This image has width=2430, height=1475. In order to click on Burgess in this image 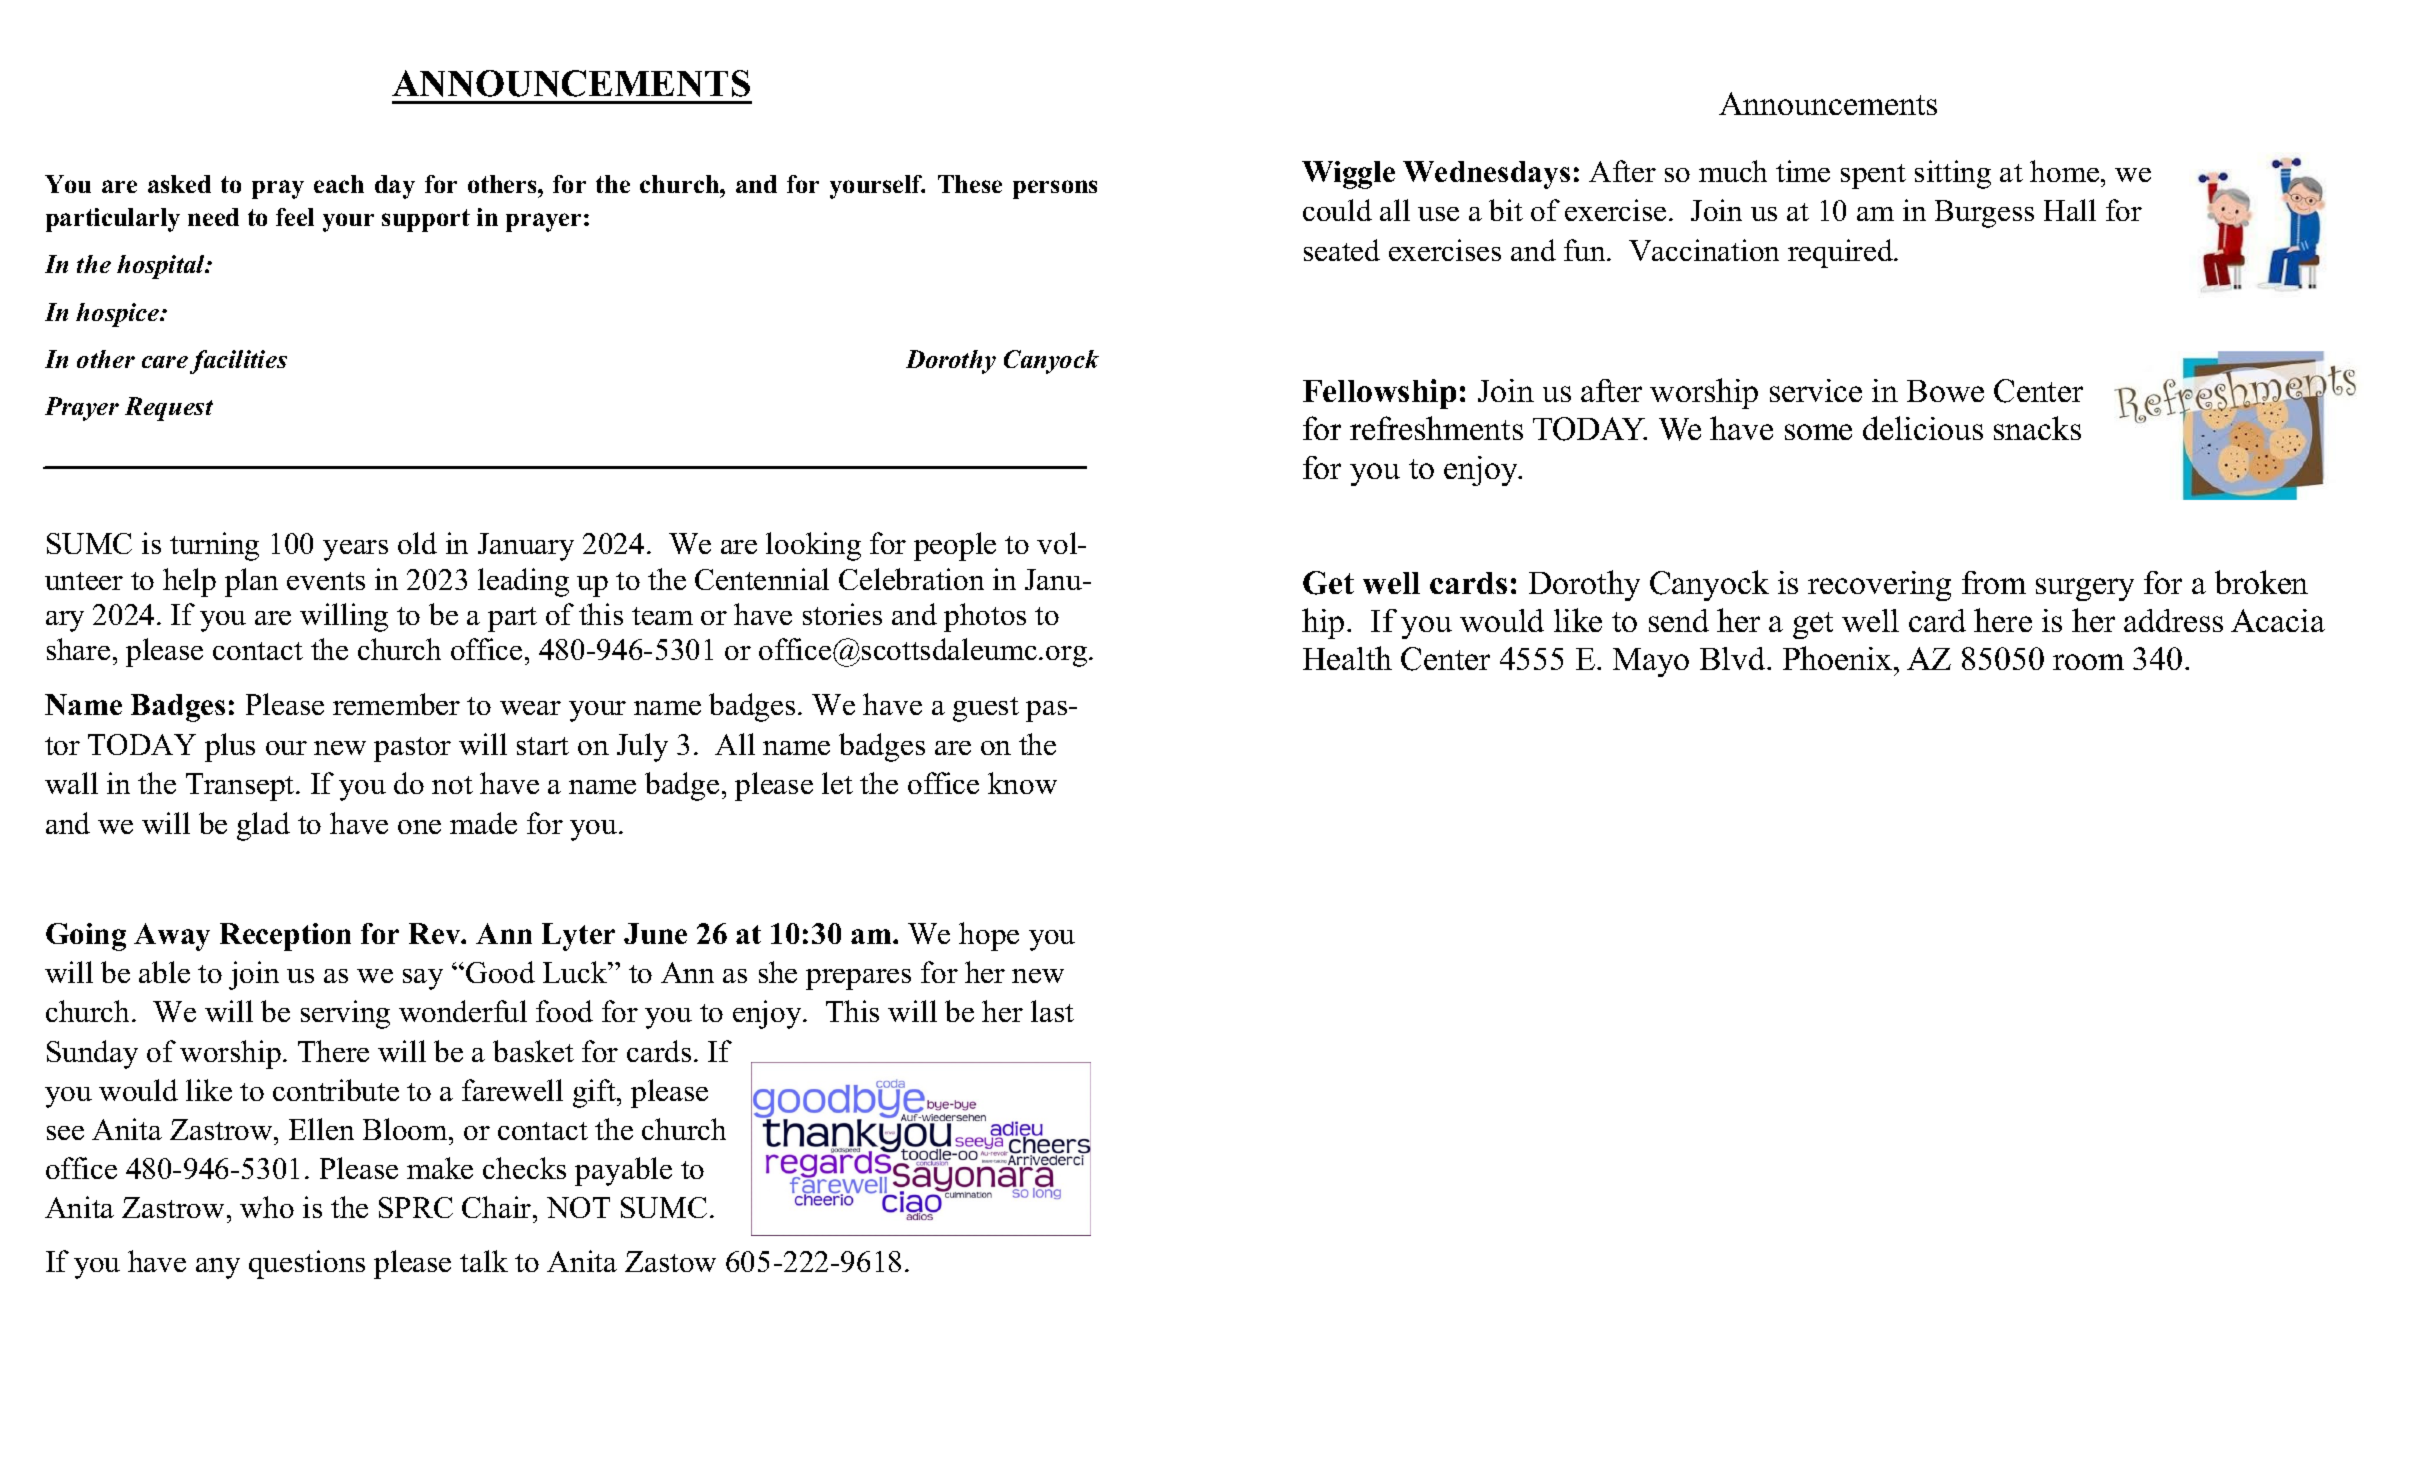, I will do `click(1984, 214)`.
